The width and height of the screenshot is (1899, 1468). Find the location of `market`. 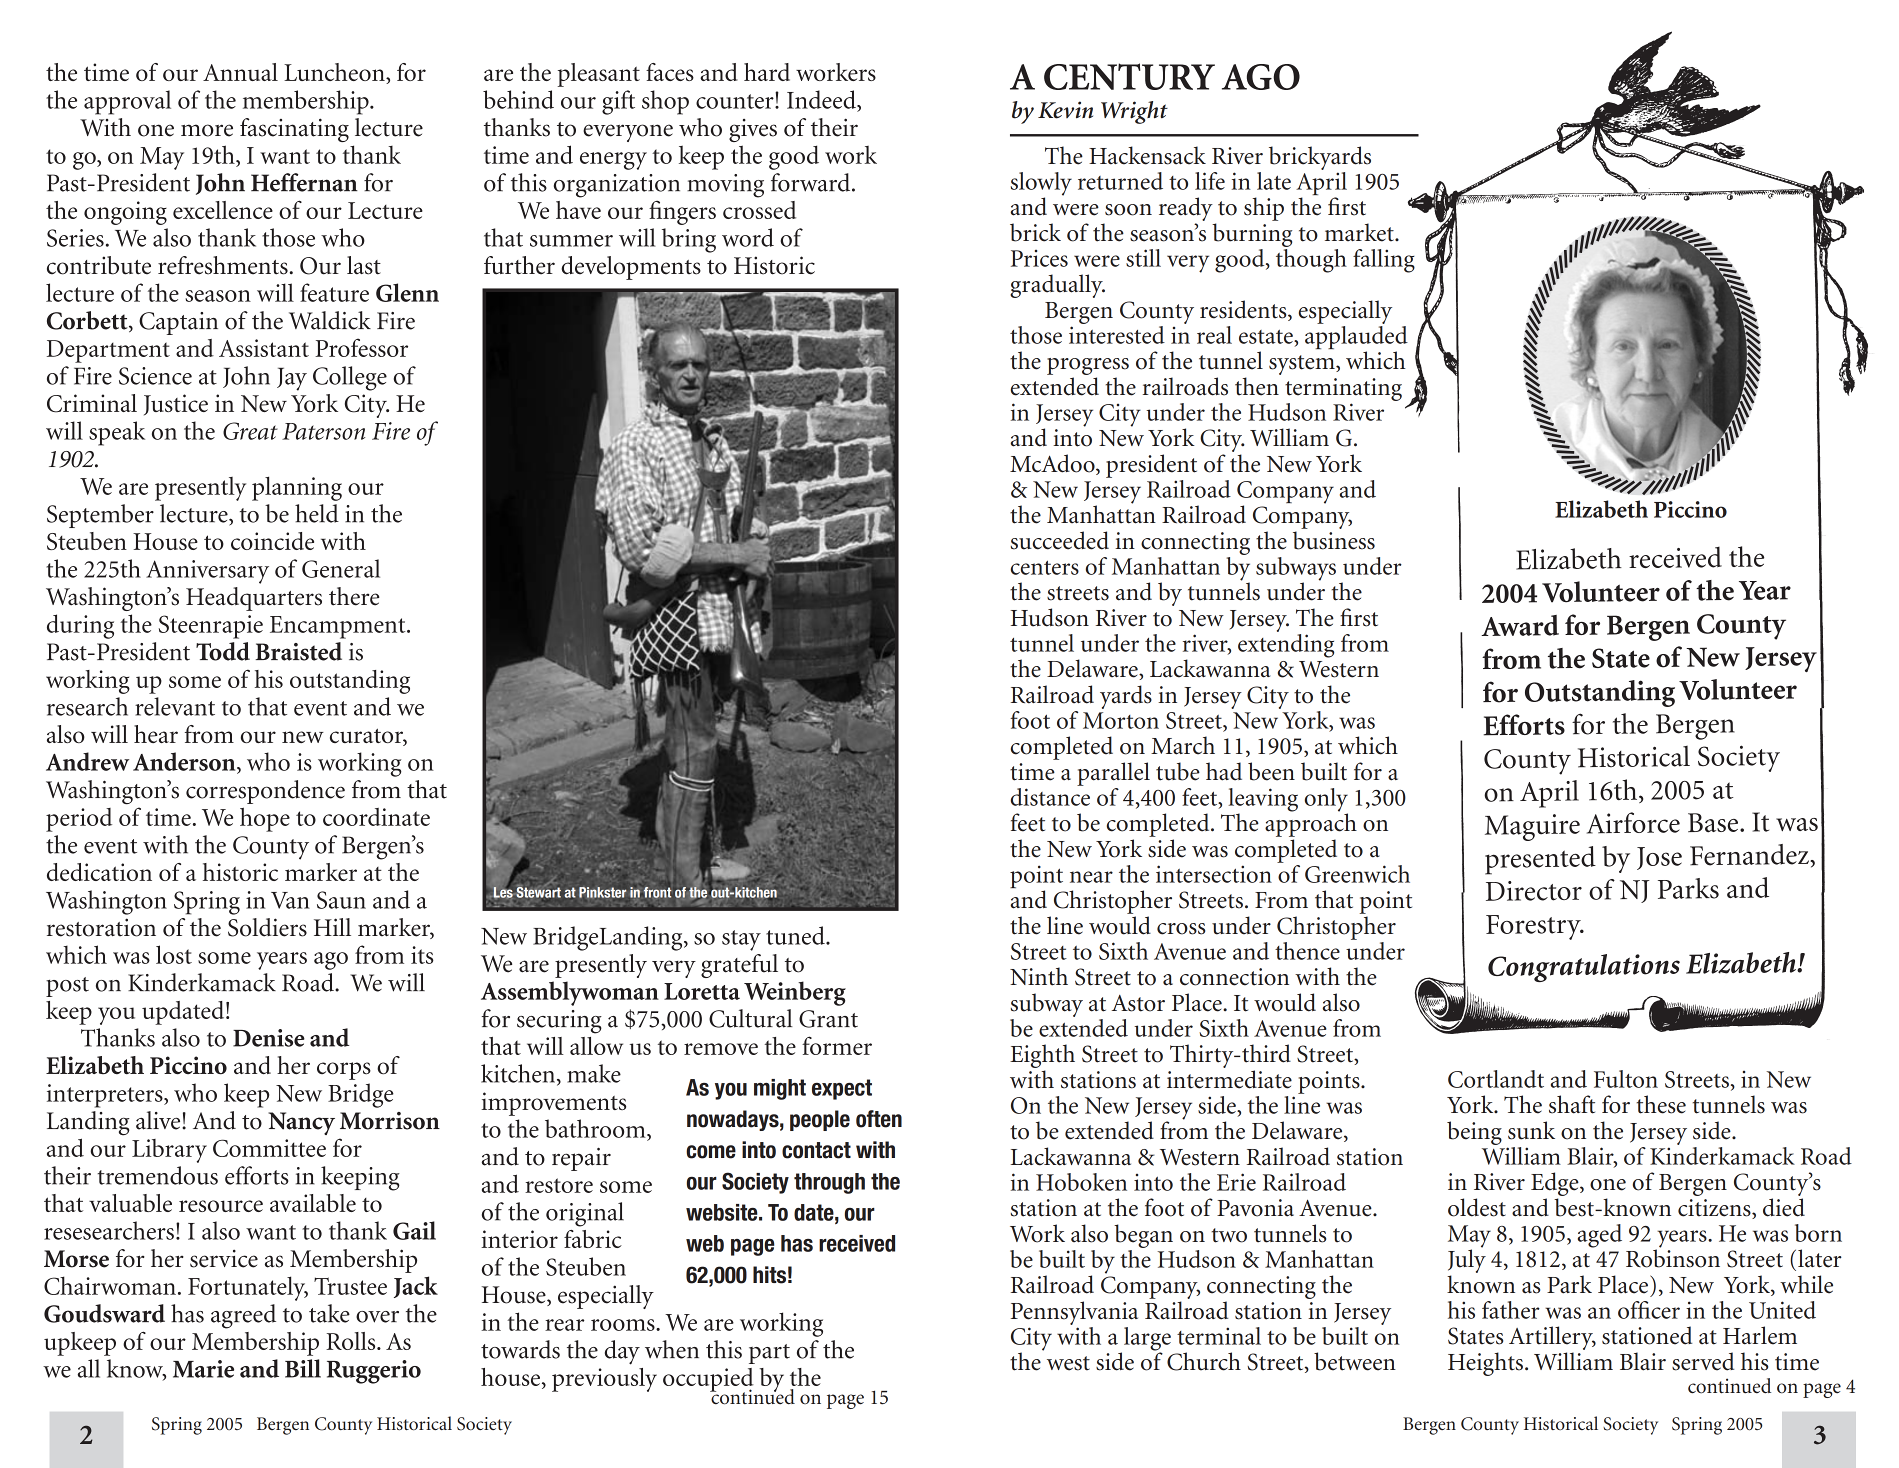

market is located at coordinates (1360, 232).
